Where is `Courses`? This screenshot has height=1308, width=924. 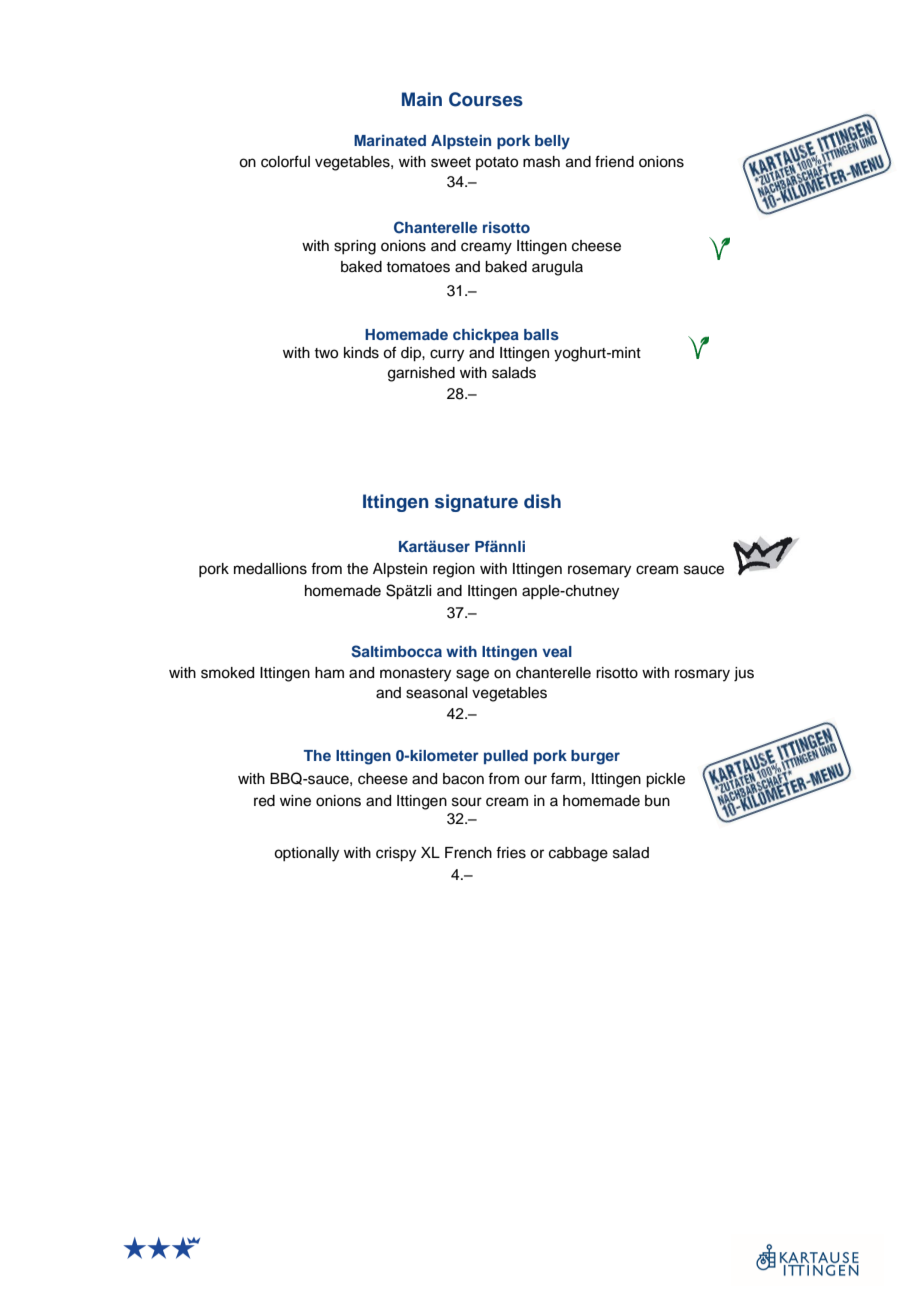 Courses is located at coordinates (486, 99).
